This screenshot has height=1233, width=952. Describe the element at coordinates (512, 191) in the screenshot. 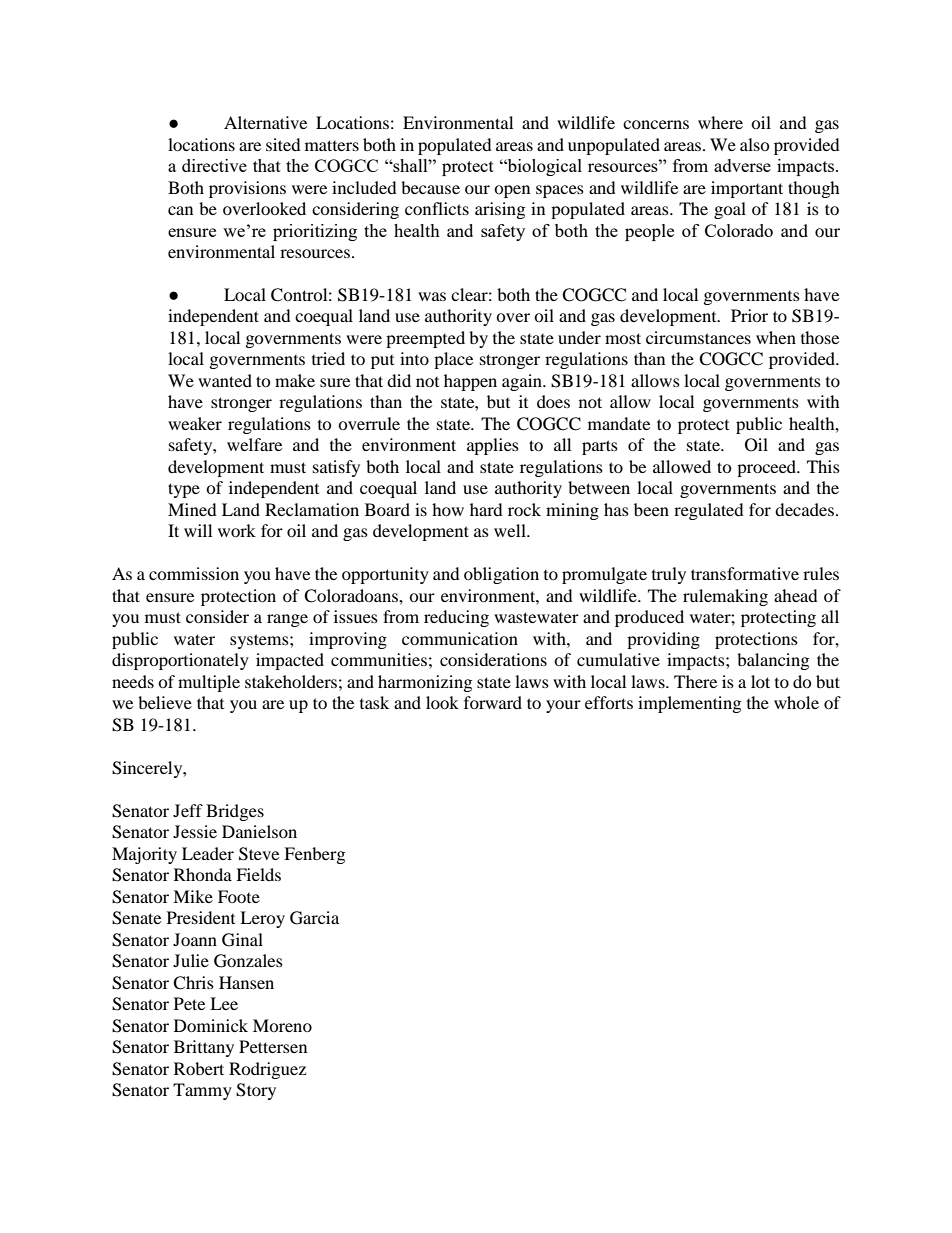

I see `open` at that location.
